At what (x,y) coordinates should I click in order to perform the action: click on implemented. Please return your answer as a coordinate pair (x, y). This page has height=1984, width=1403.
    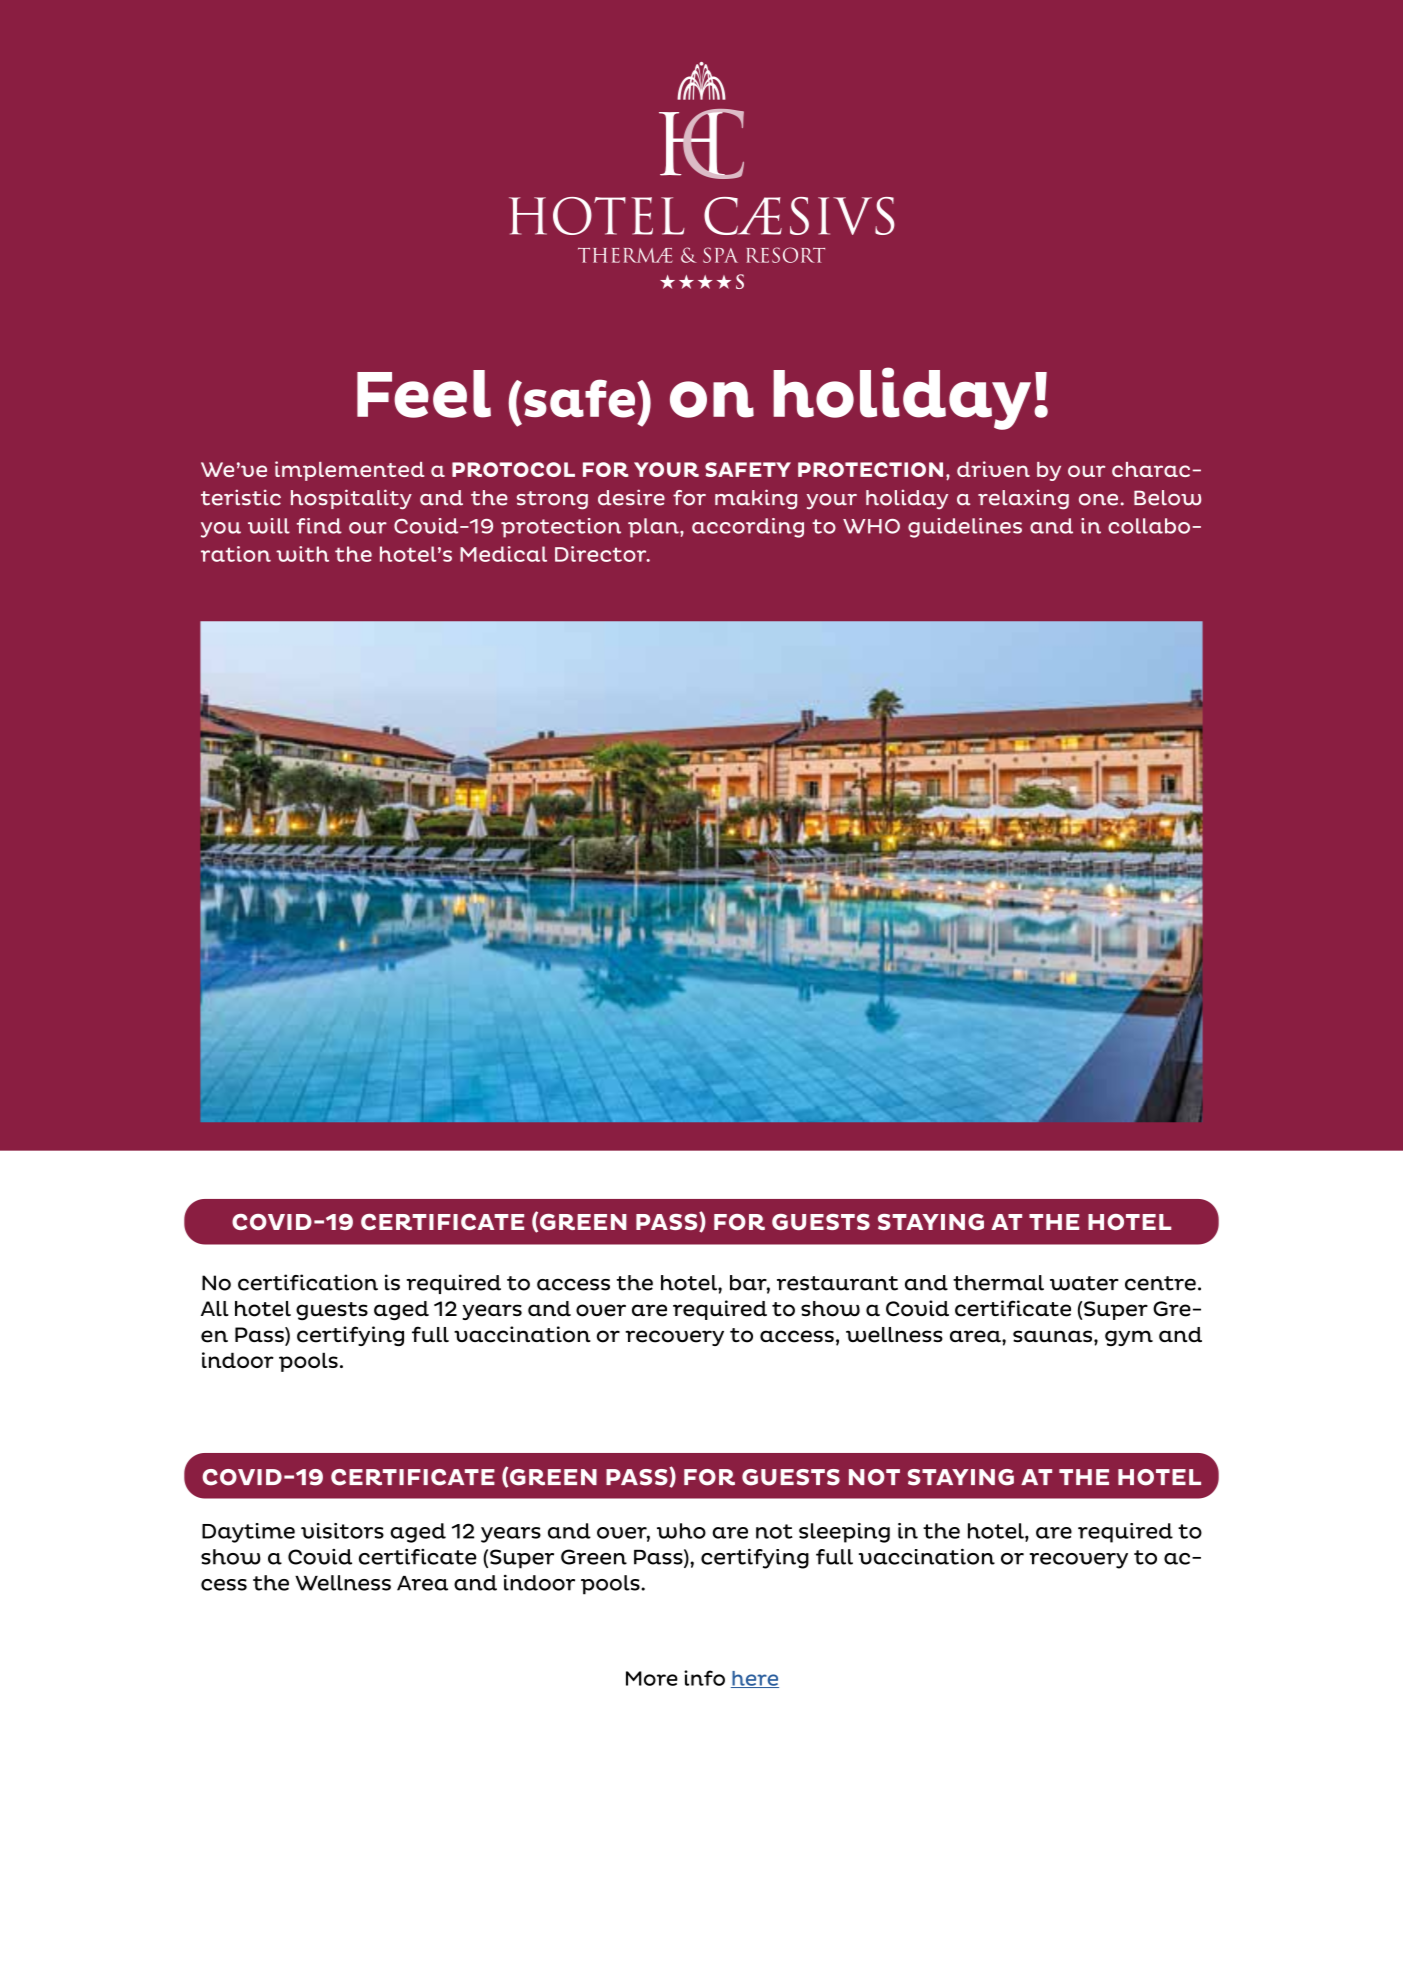
    Looking at the image, I should click on (350, 471).
